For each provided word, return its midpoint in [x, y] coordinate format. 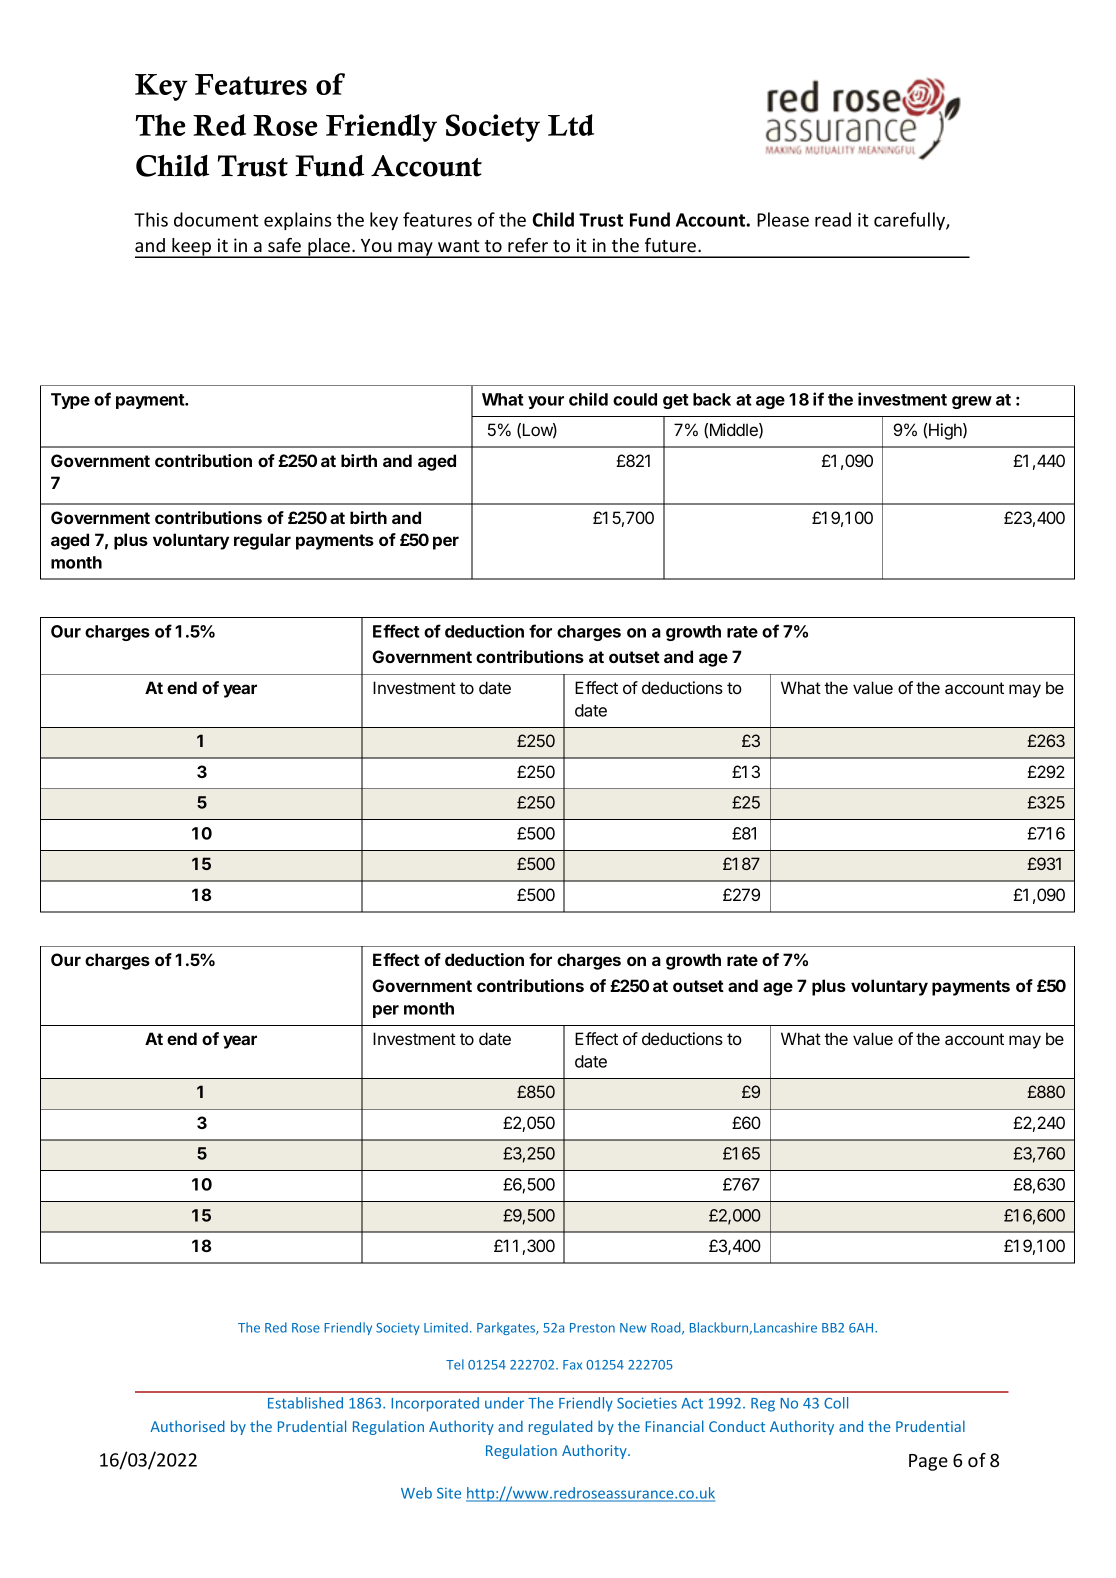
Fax [572, 1365]
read [833, 219]
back [712, 399]
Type [70, 401]
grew [972, 402]
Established [305, 1403]
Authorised [187, 1426]
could [635, 399]
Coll [836, 1403]
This [151, 219]
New [633, 1328]
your [546, 402]
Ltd [571, 125]
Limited [446, 1327]
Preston [592, 1328]
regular [262, 541]
